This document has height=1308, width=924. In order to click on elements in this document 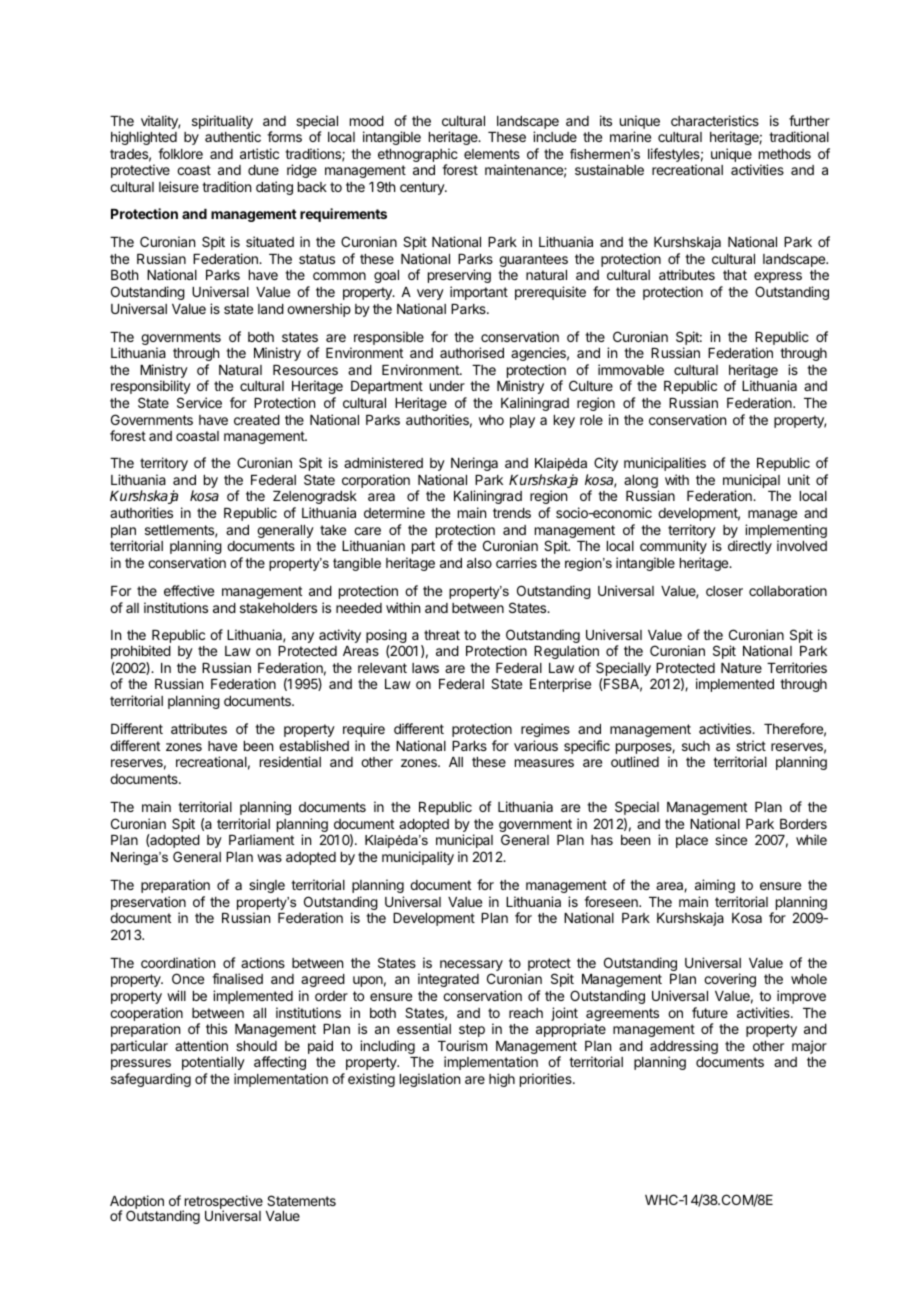, I will do `click(492, 154)`.
